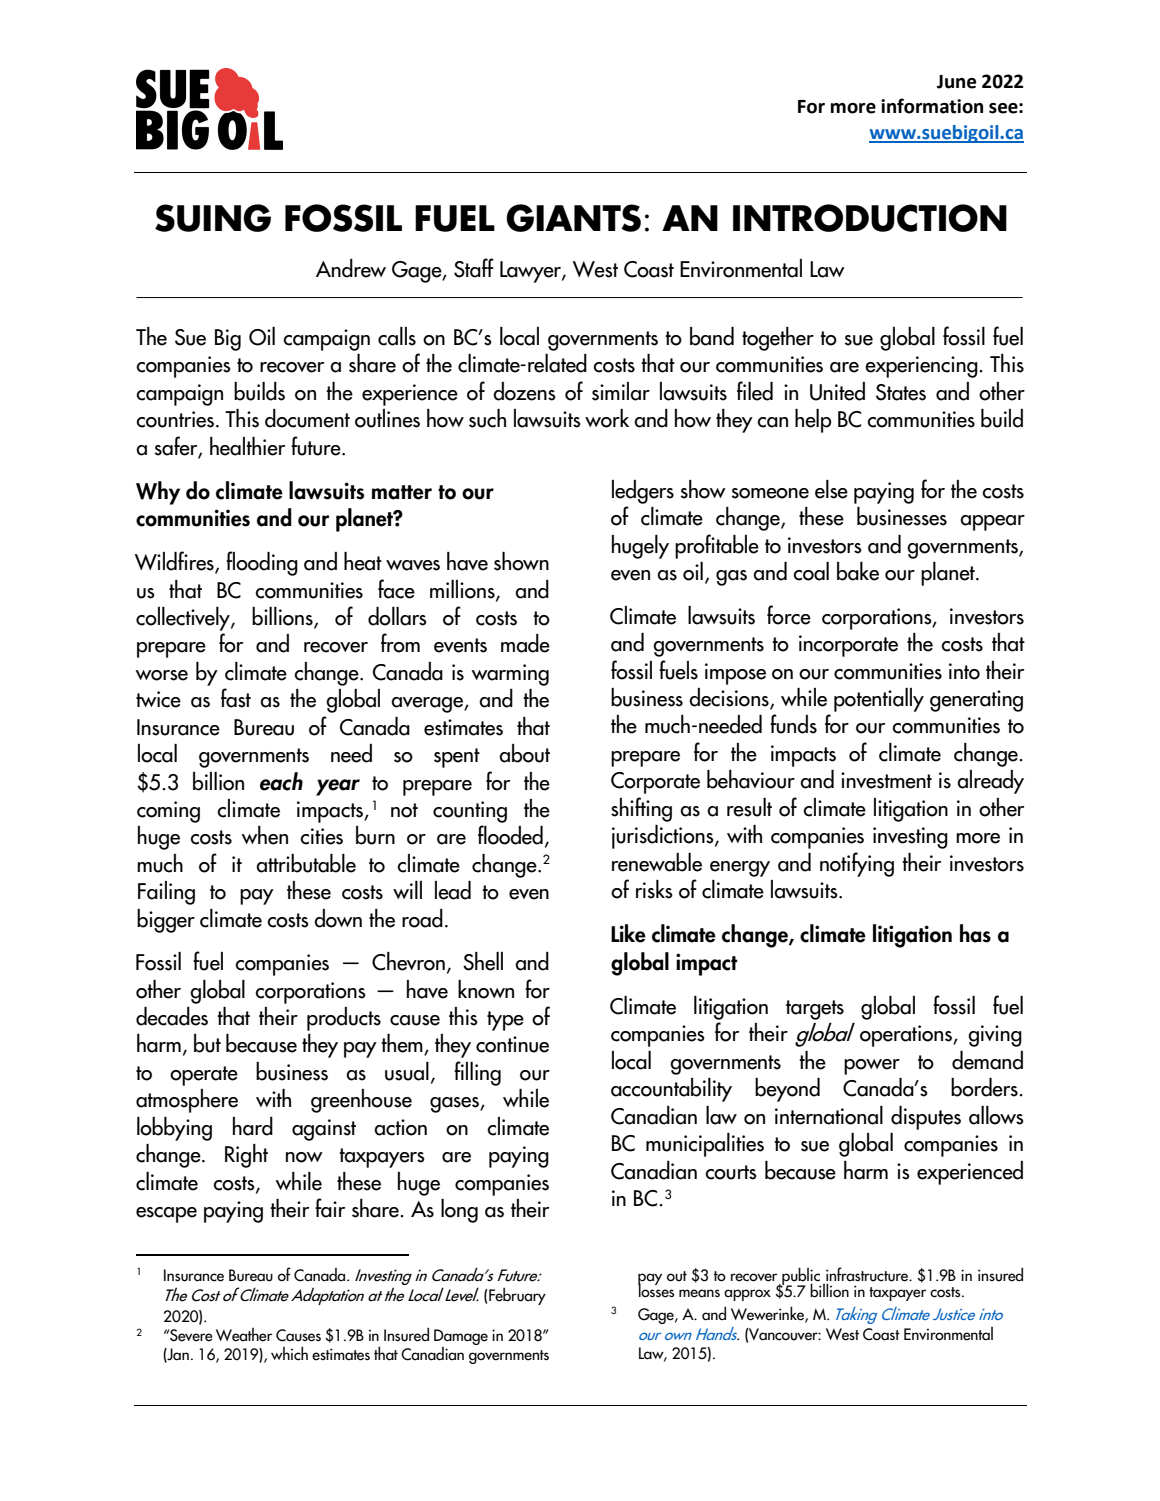 This document has width=1160, height=1501. What do you see at coordinates (244, 1335) in the document?
I see `Weather` at bounding box center [244, 1335].
